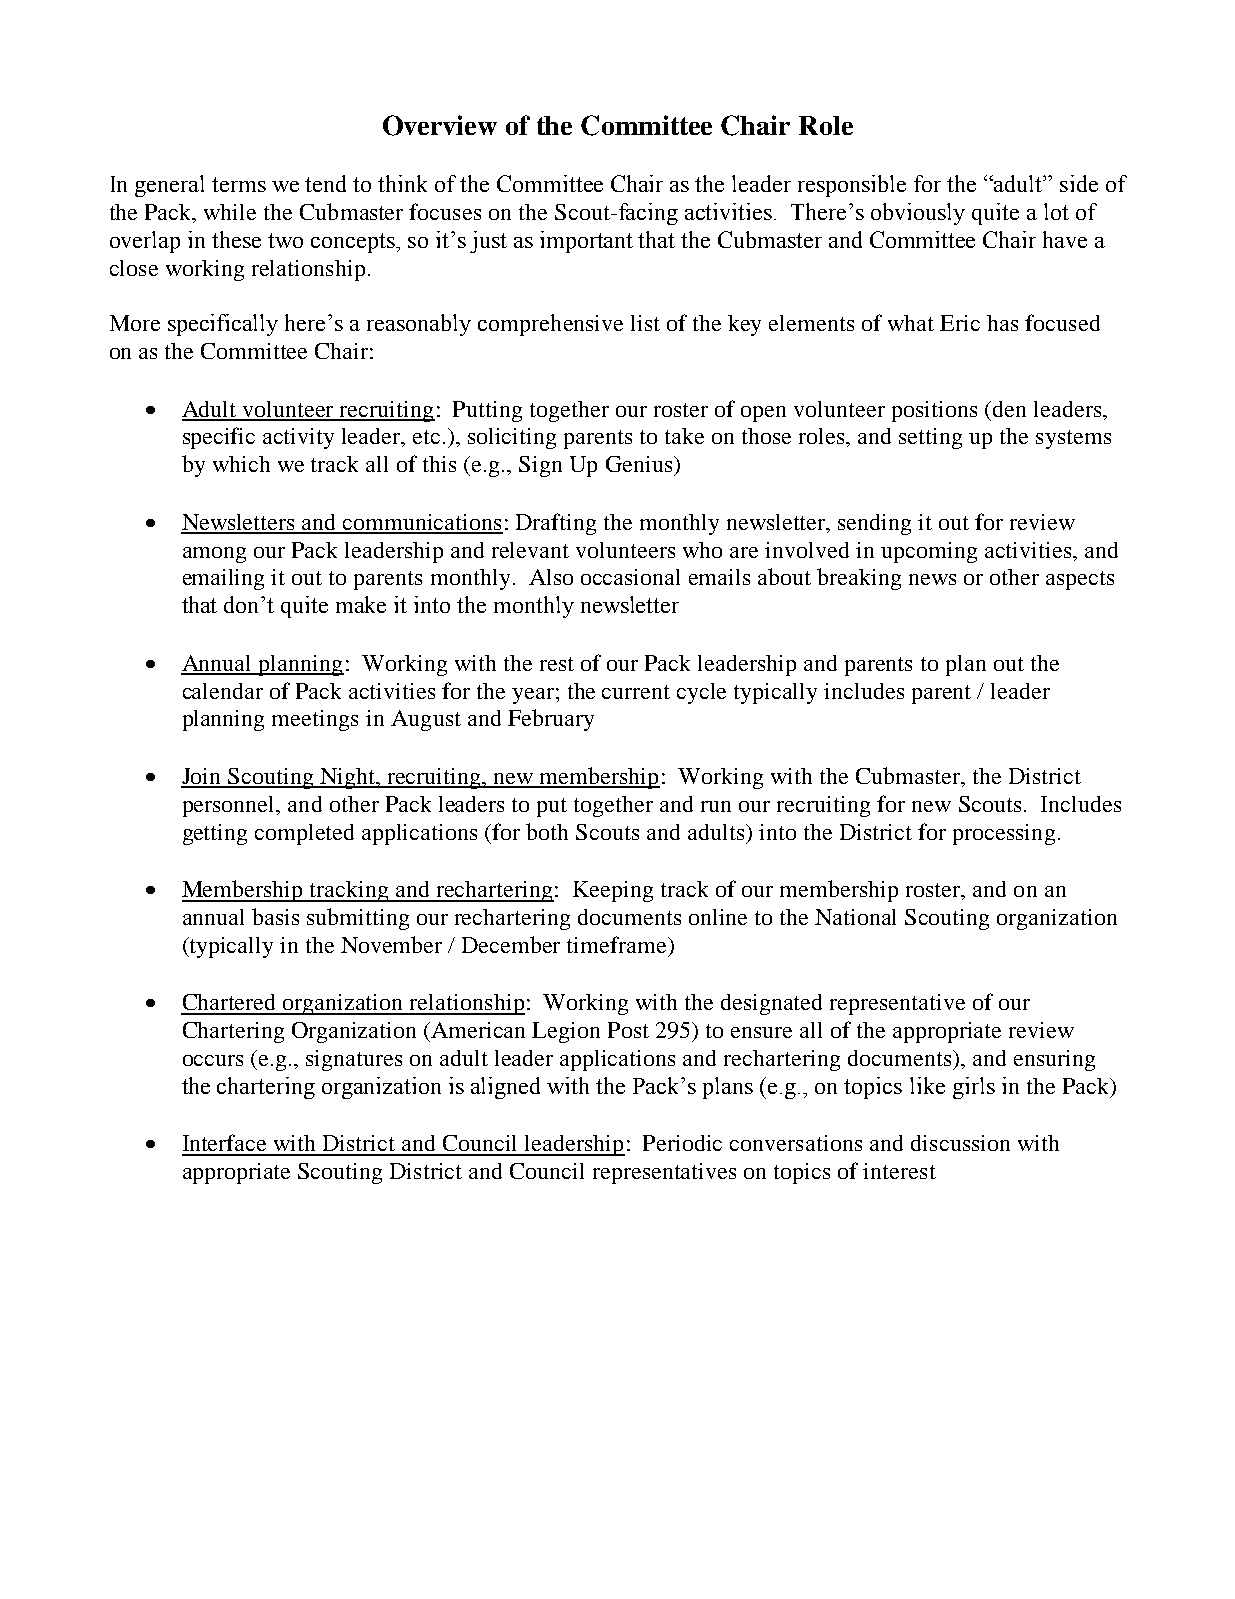  What do you see at coordinates (630, 577) in the image?
I see `occasional` at bounding box center [630, 577].
